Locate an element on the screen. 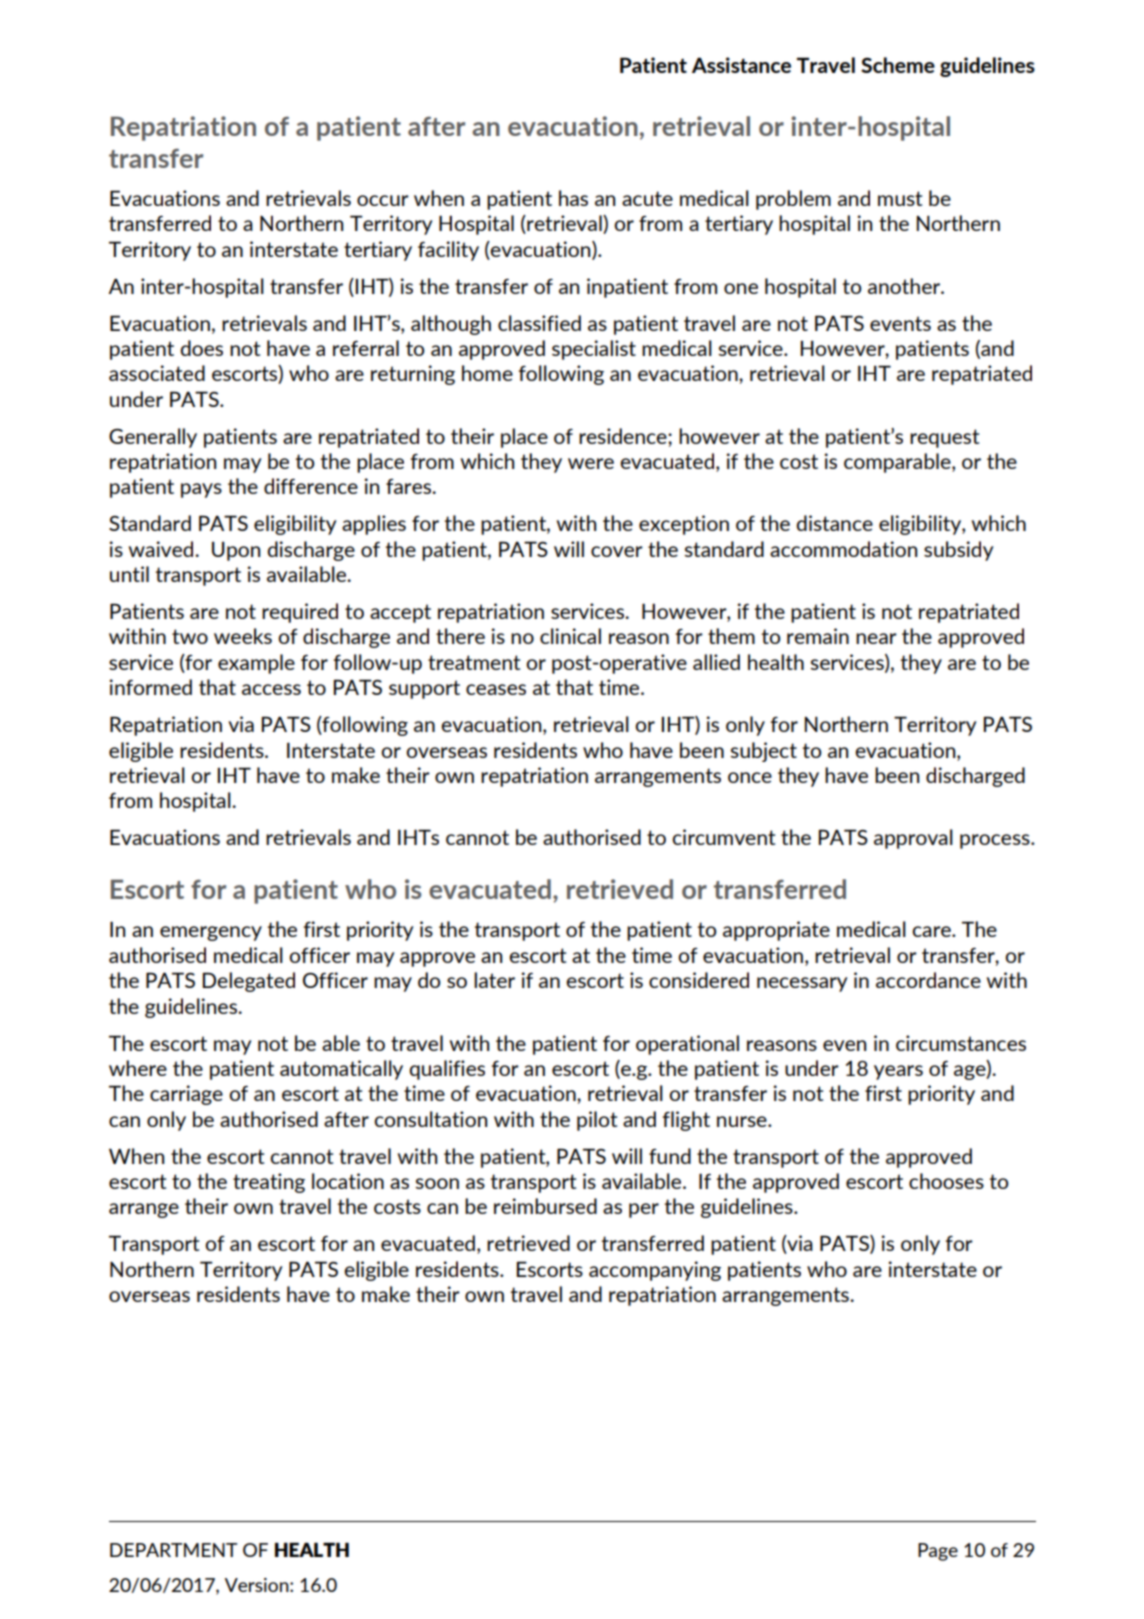 Image resolution: width=1144 pixels, height=1619 pixels. access is located at coordinates (271, 689).
